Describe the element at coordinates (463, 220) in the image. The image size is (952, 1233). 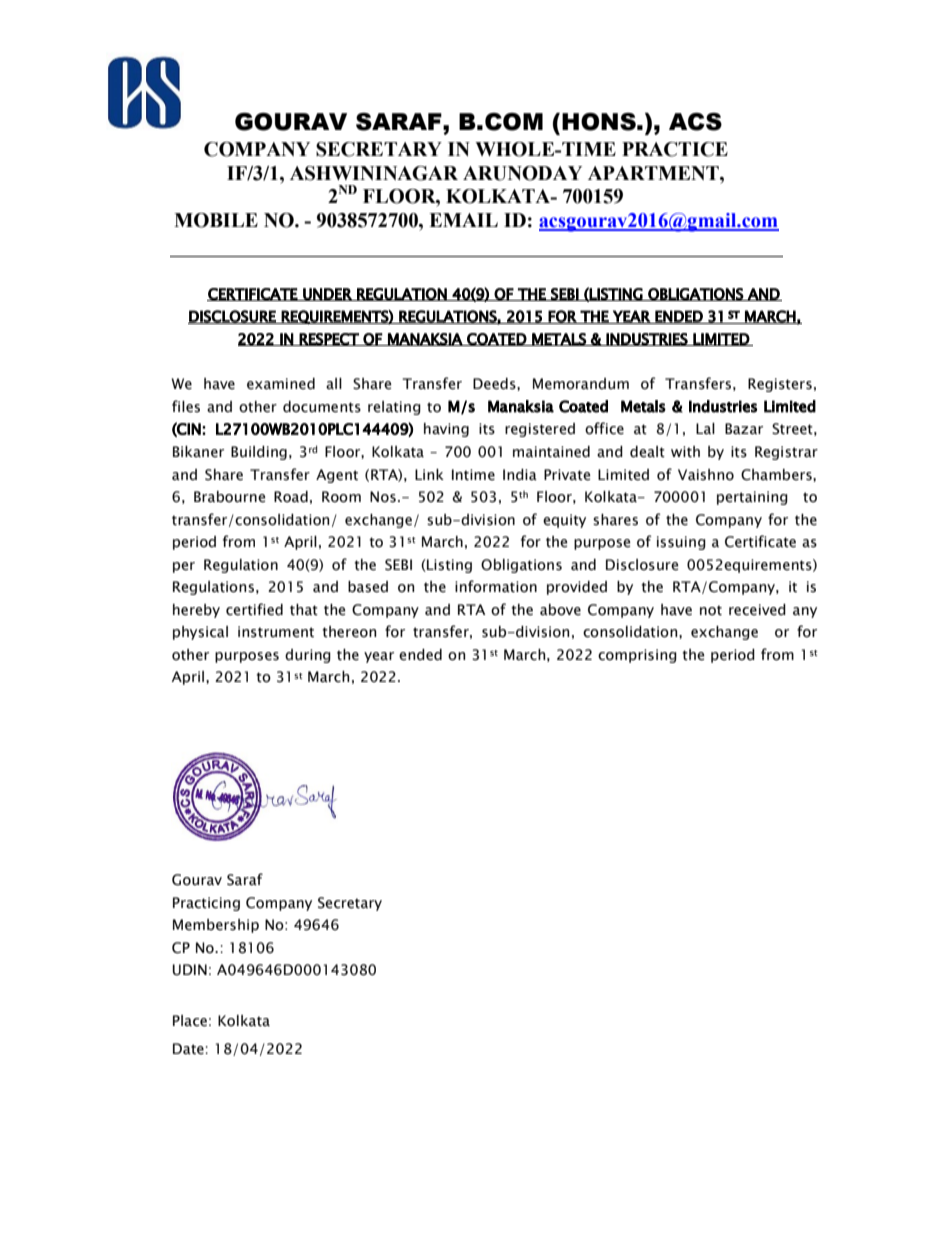
I see `EMAIL` at that location.
